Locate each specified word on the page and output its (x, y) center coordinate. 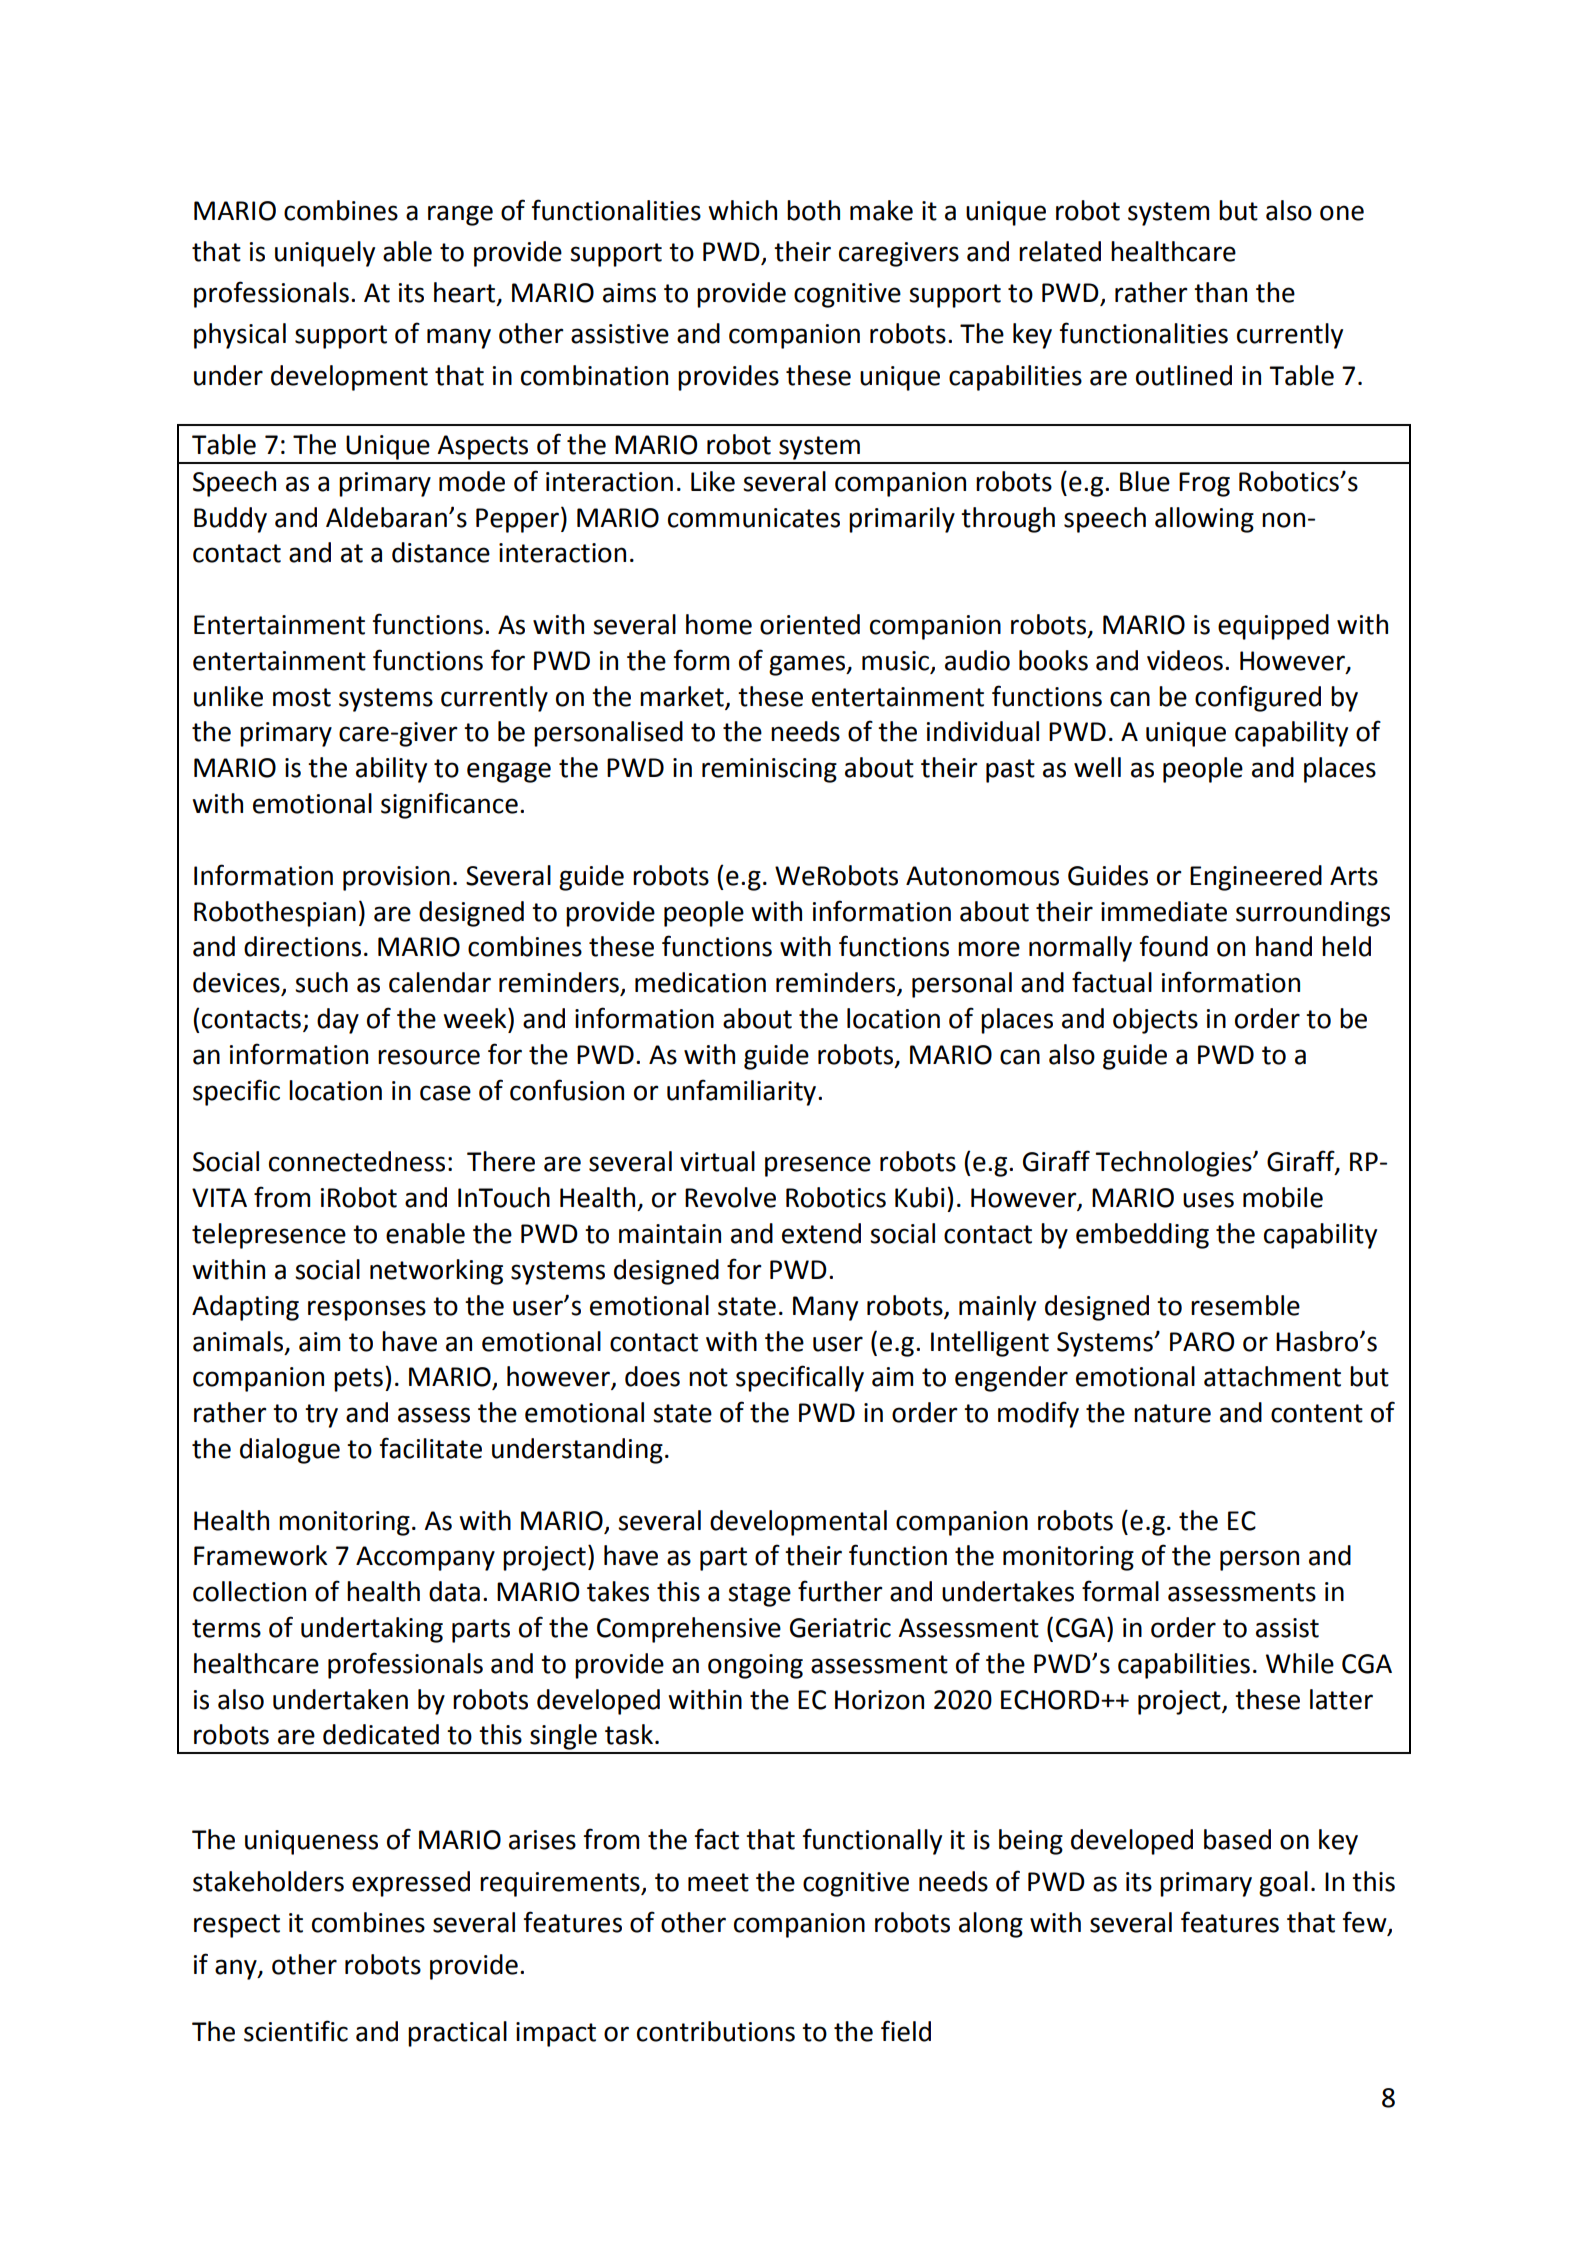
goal (1283, 1884)
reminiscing (769, 770)
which (742, 210)
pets (358, 1380)
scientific (296, 2031)
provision (396, 878)
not (708, 1377)
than (1220, 292)
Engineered (1256, 878)
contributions (716, 2031)
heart (466, 293)
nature (1172, 1413)
